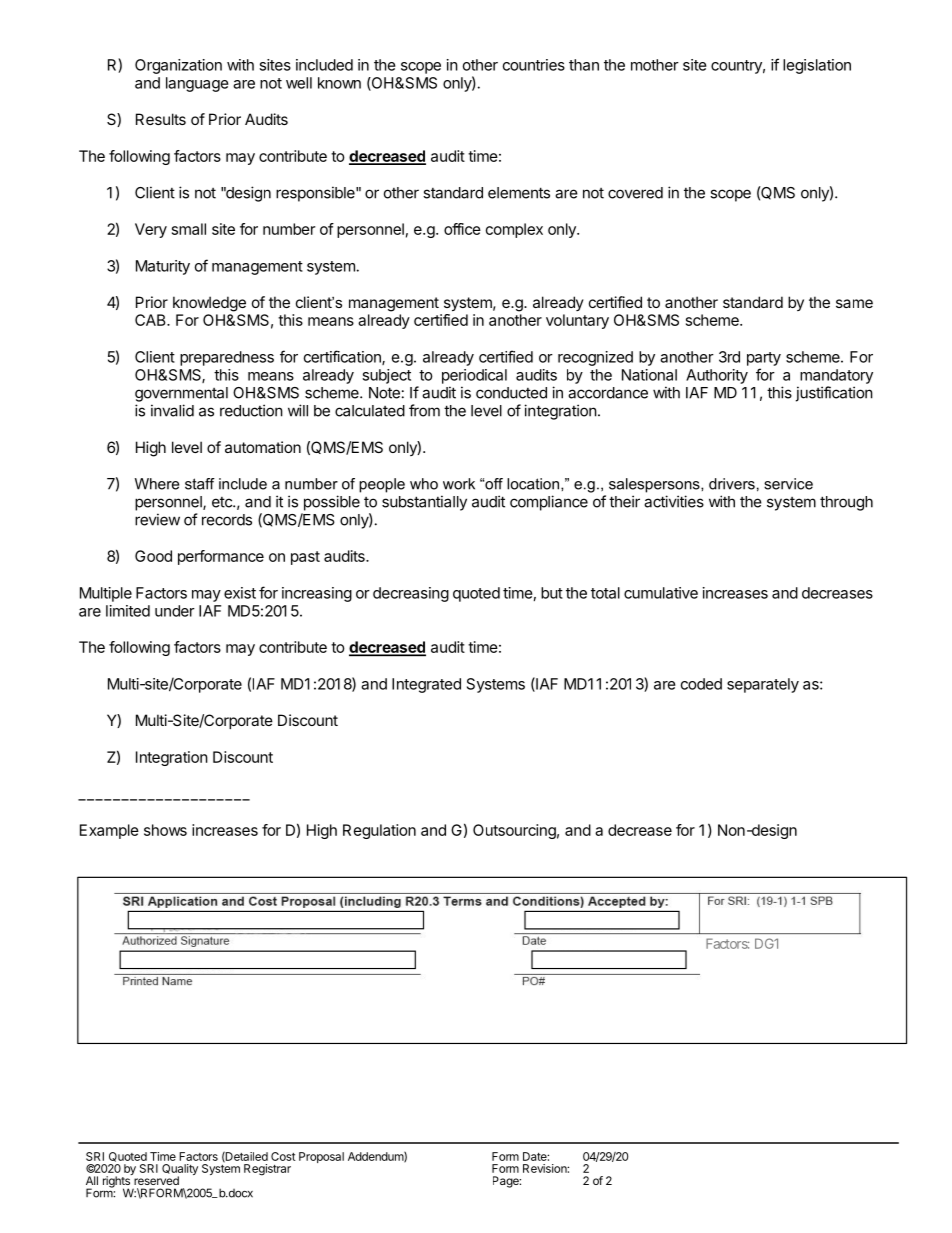 The width and height of the document is (952, 1233). What do you see at coordinates (321, 1157) in the document?
I see `Proposal` at bounding box center [321, 1157].
